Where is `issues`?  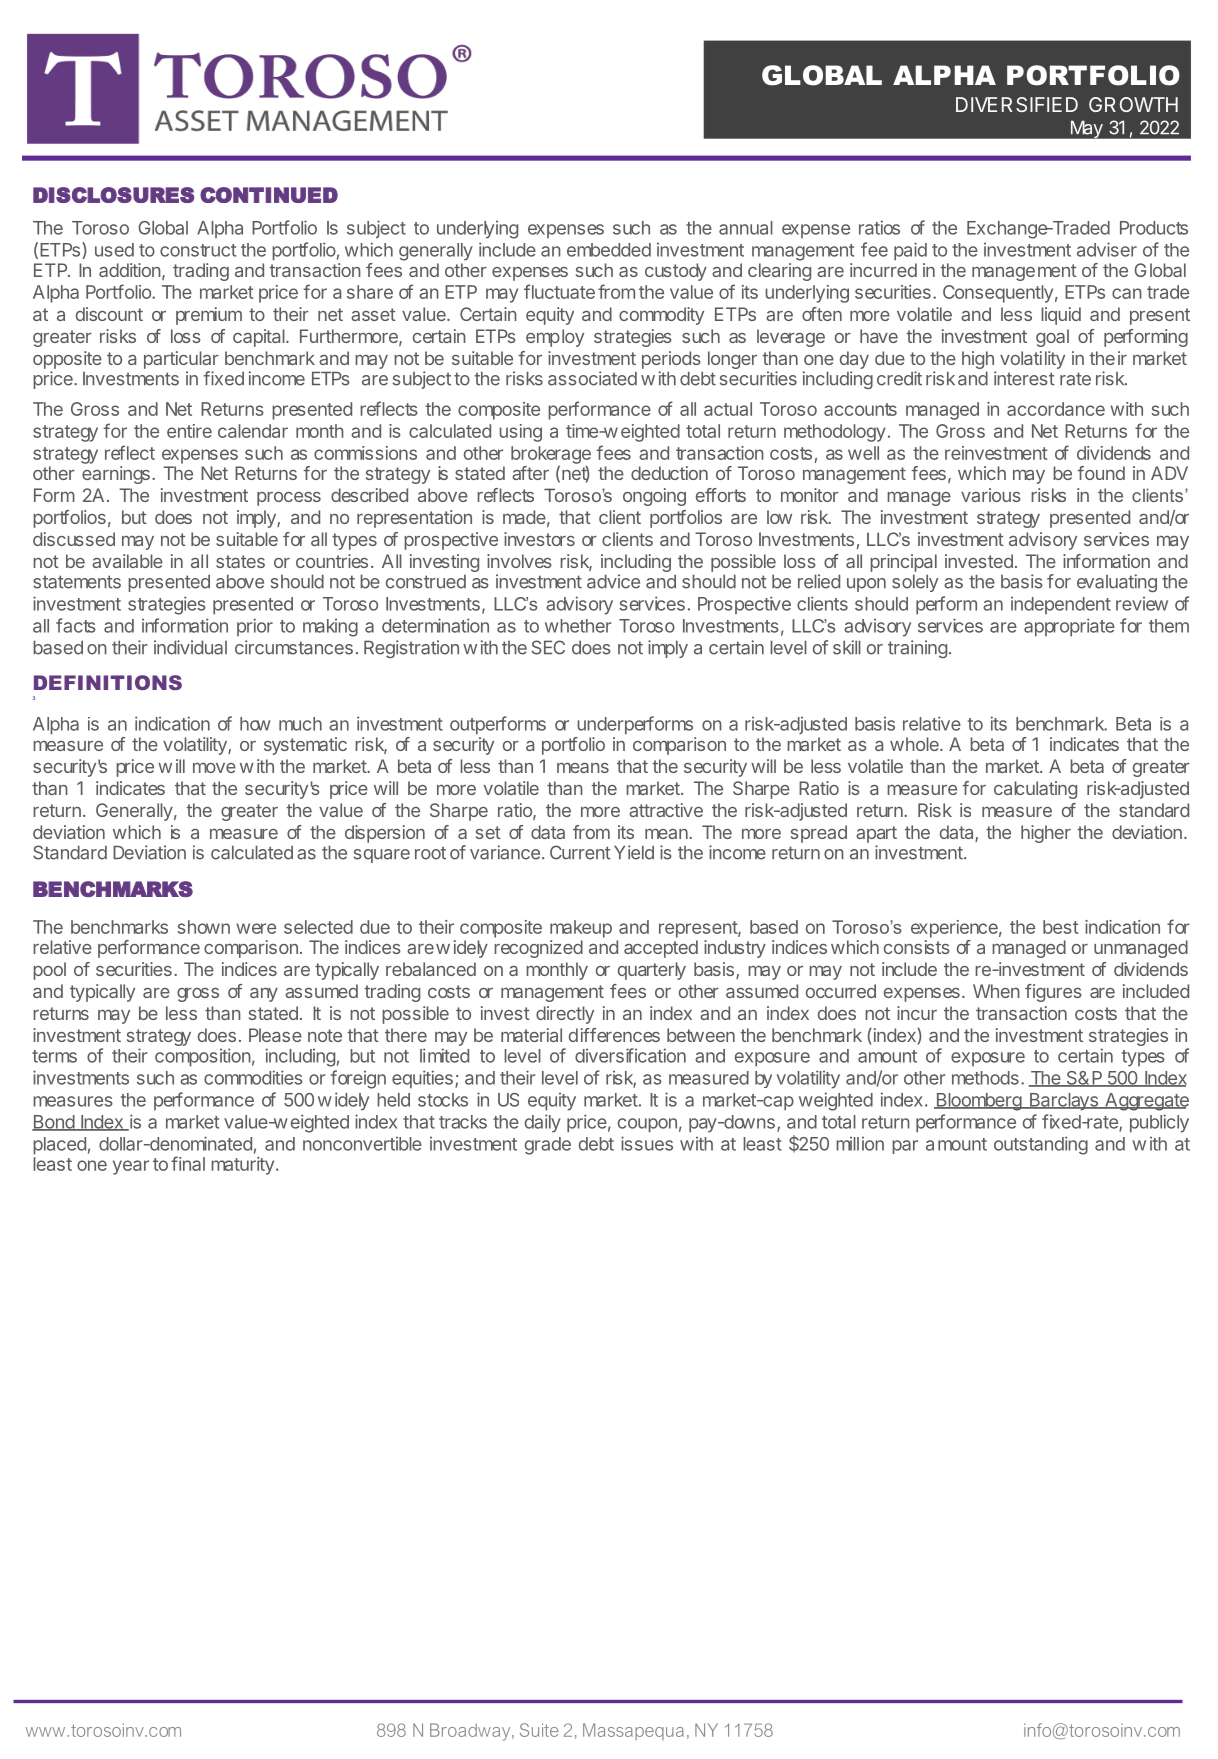 issues is located at coordinates (647, 1143).
